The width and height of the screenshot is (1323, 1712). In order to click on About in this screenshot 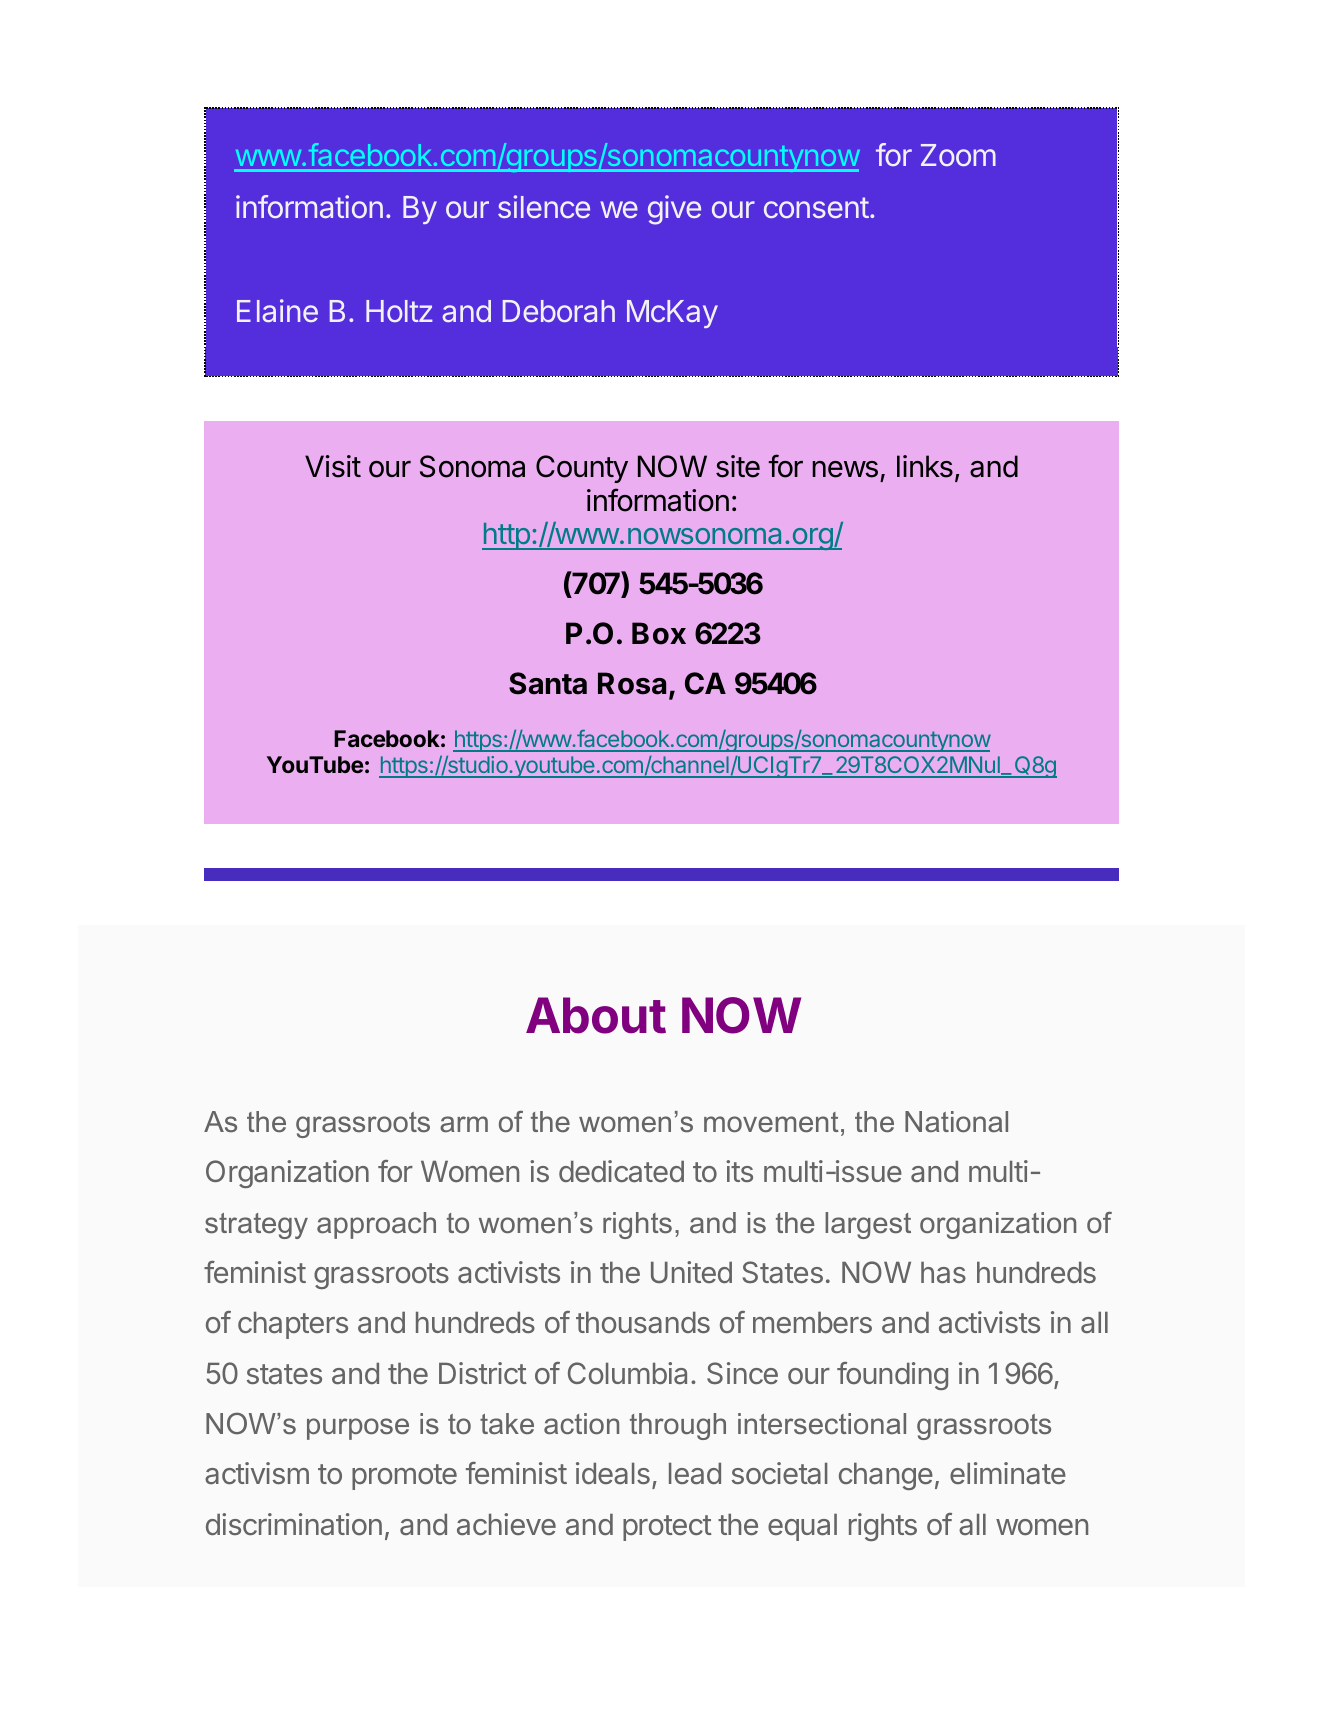, I will do `click(596, 1015)`.
